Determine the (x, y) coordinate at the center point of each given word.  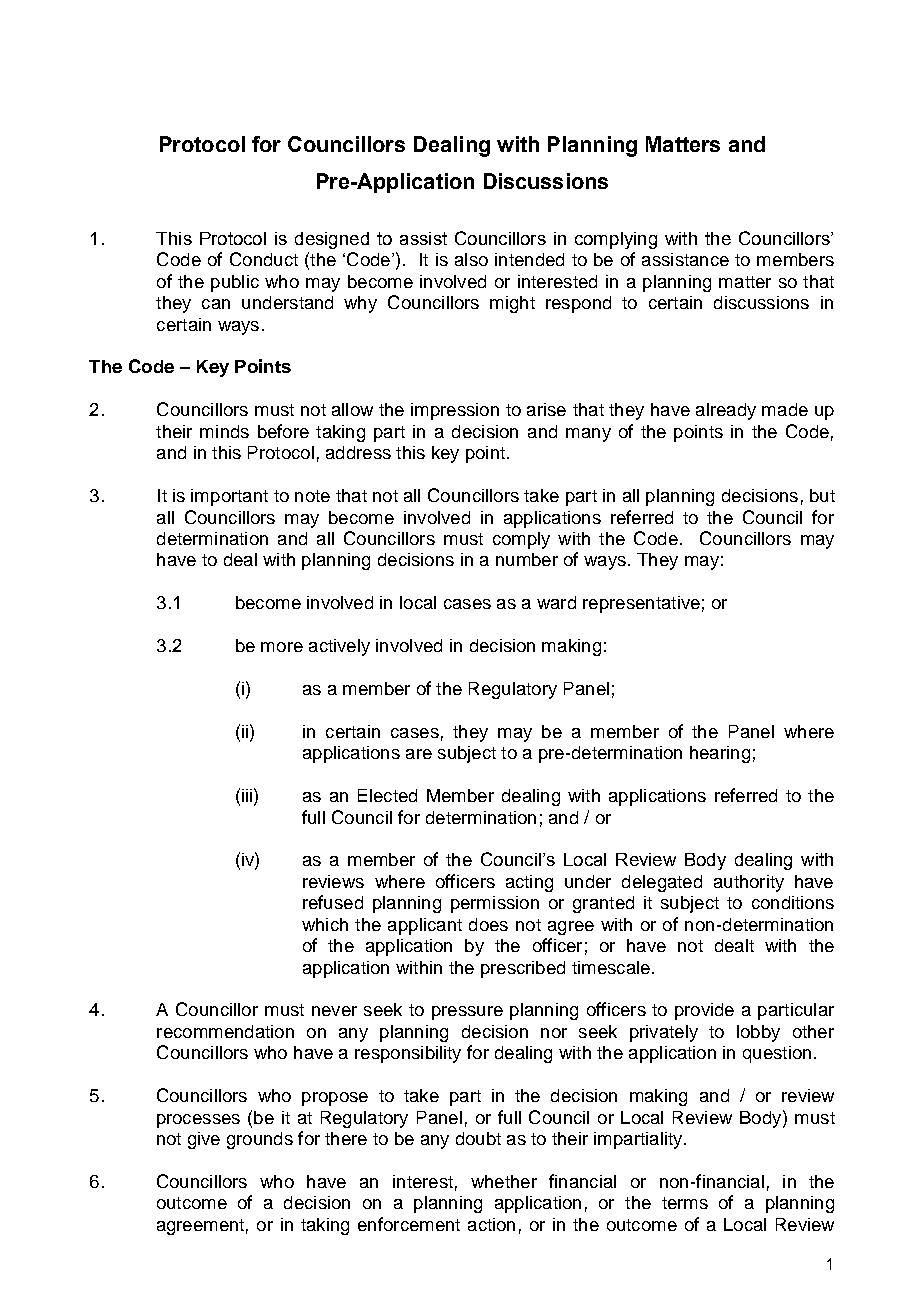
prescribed (523, 969)
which (325, 924)
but (822, 495)
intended (529, 259)
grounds (260, 1140)
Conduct (264, 259)
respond (578, 304)
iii (247, 795)
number (527, 559)
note (312, 496)
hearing (720, 754)
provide (704, 1011)
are (419, 754)
